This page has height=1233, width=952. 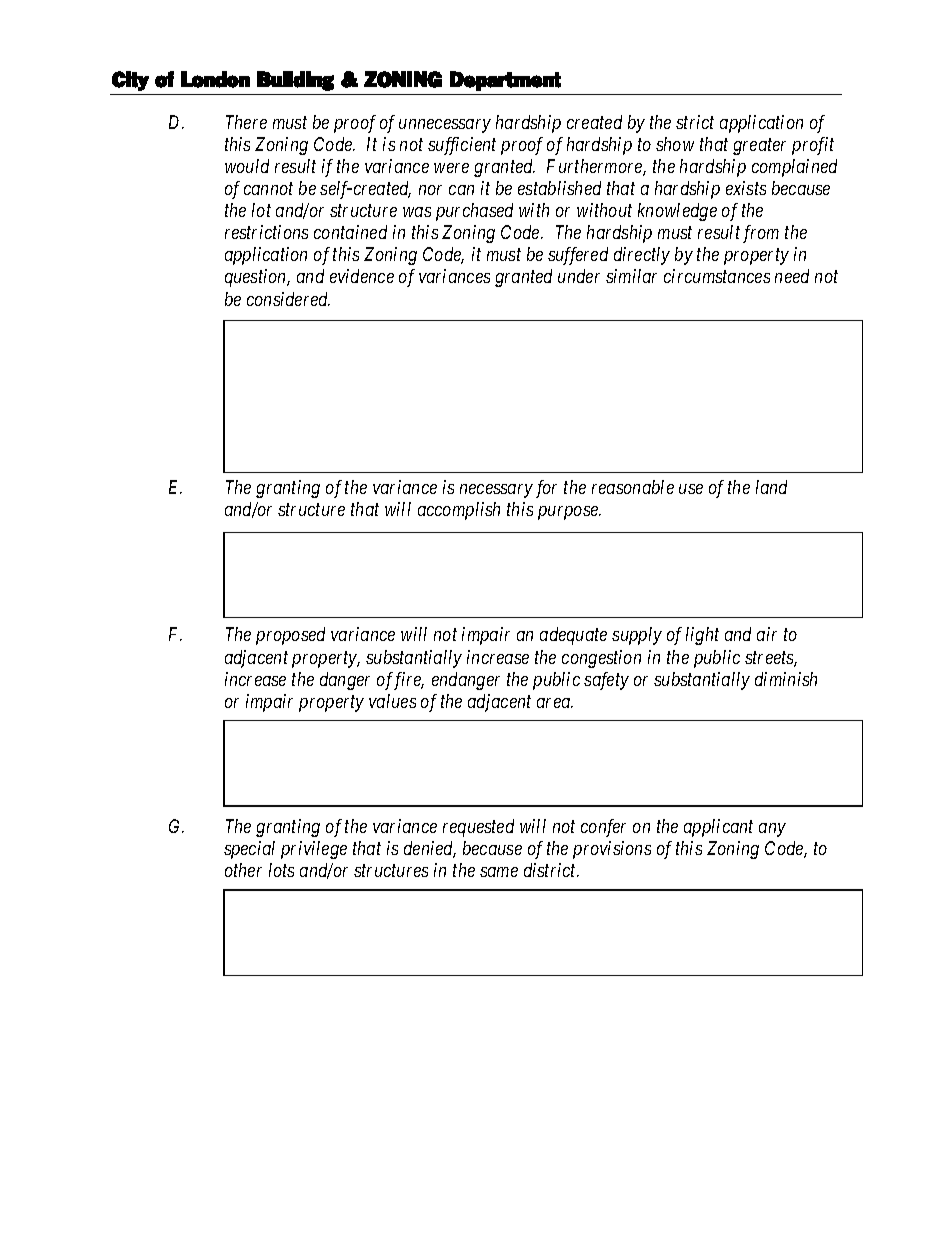 What do you see at coordinates (771, 487) in the page?
I see `land` at bounding box center [771, 487].
